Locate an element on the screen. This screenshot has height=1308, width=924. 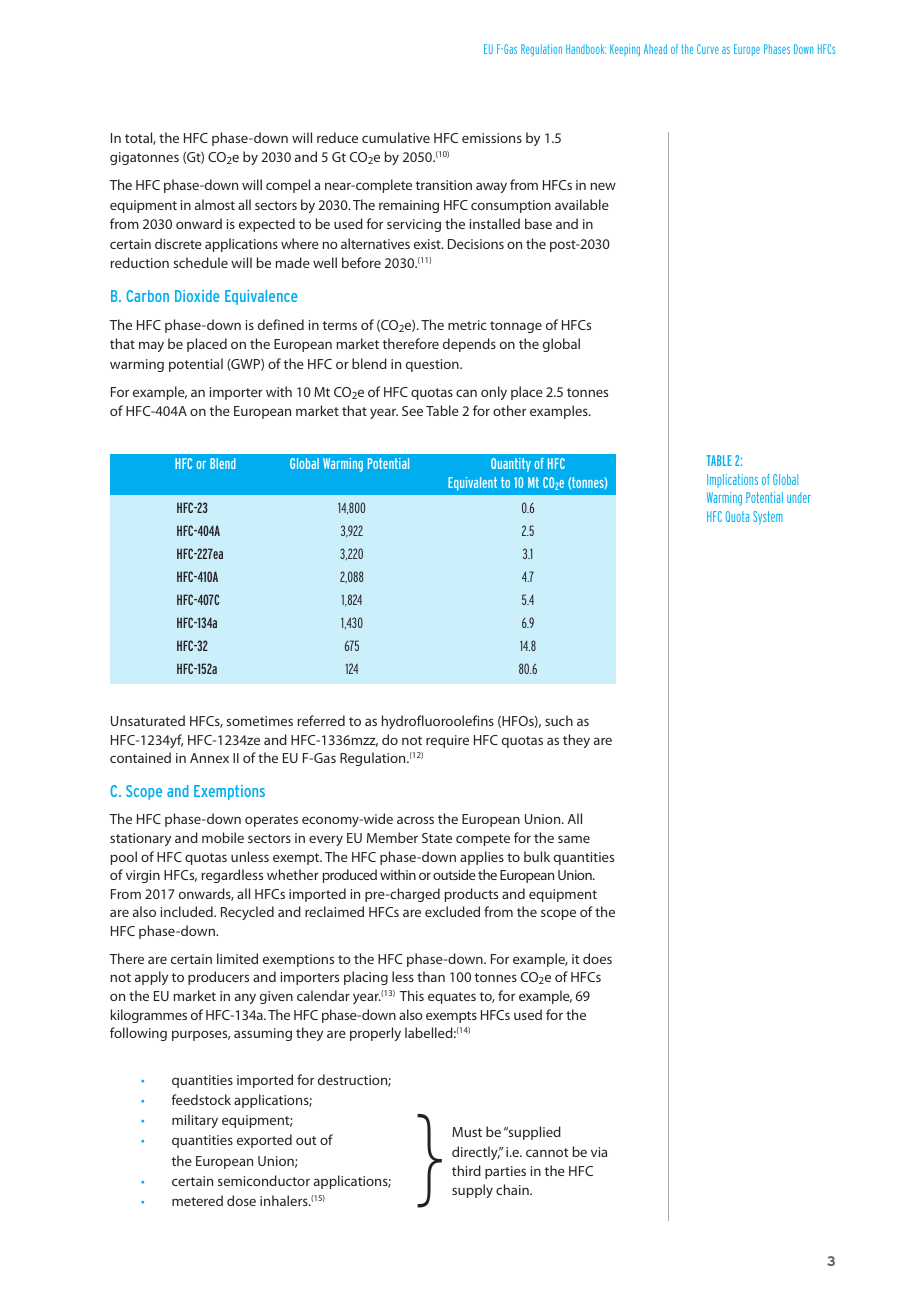
included is located at coordinates (188, 911).
